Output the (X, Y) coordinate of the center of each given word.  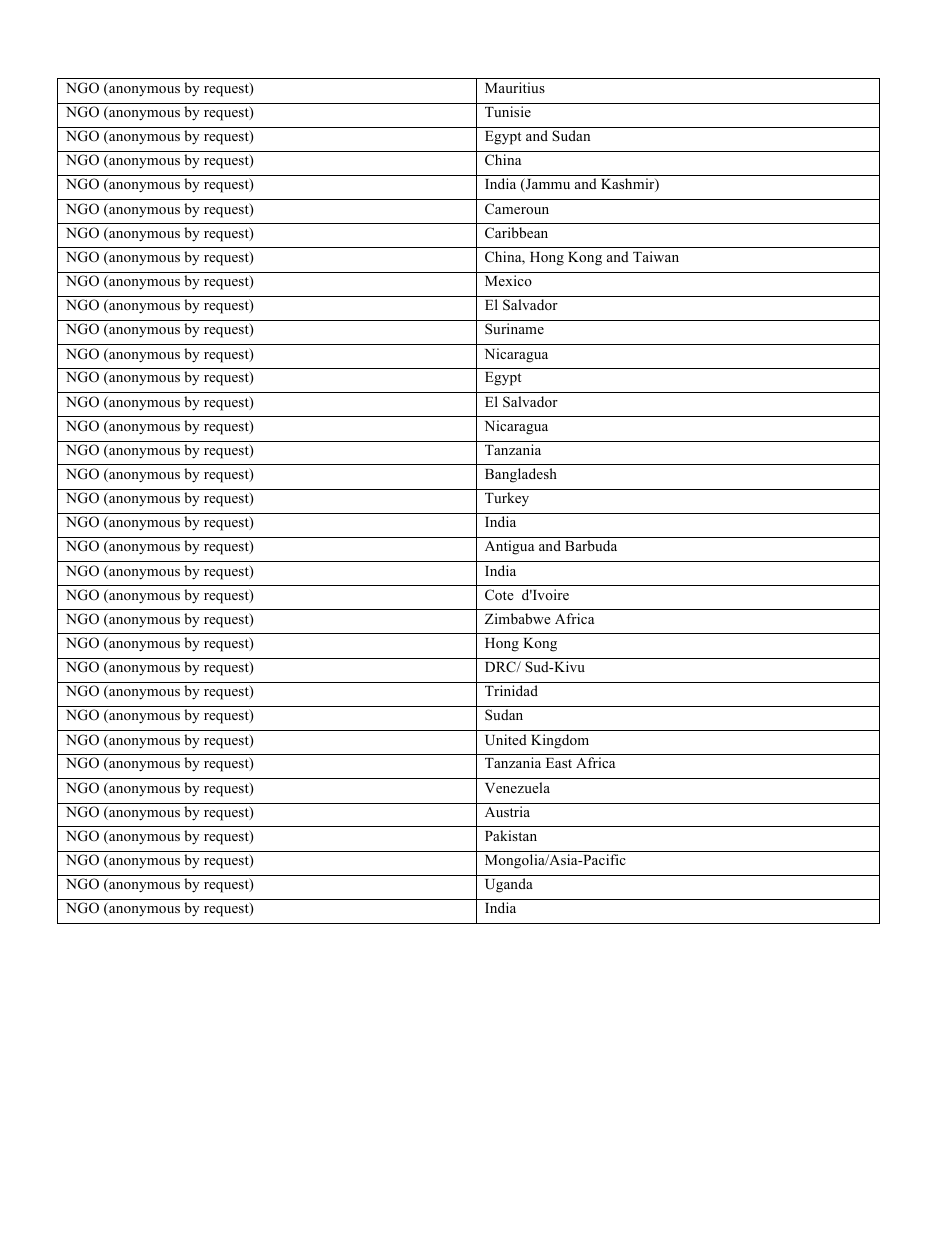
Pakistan (511, 835)
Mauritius (515, 87)
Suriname (514, 328)
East (559, 763)
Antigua (509, 547)
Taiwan (656, 256)
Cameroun (517, 208)
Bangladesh (521, 475)
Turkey (507, 499)
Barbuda (591, 545)
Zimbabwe (518, 618)
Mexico (508, 280)
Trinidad (511, 690)
